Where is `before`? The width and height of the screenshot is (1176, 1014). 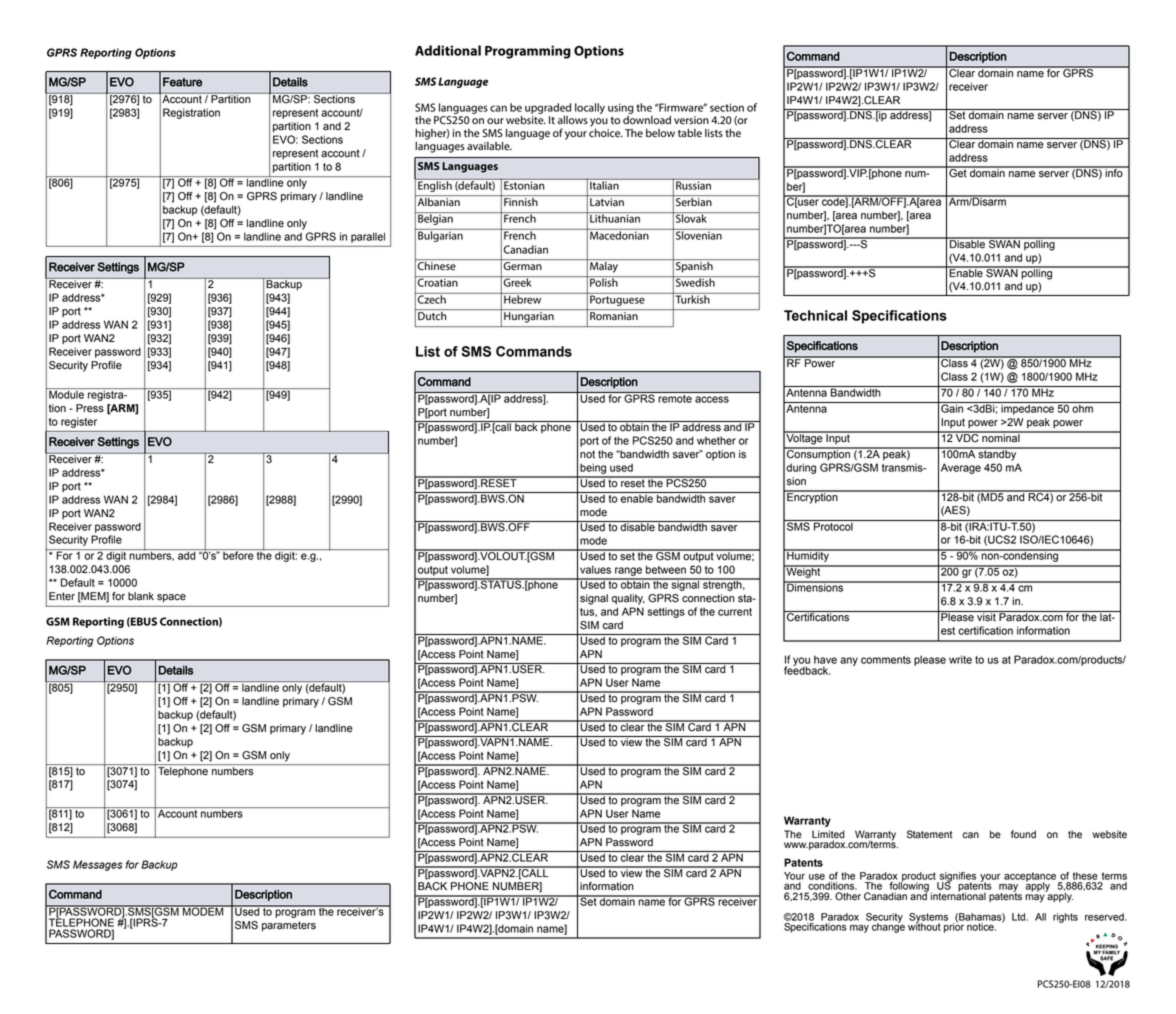 before is located at coordinates (238, 554).
